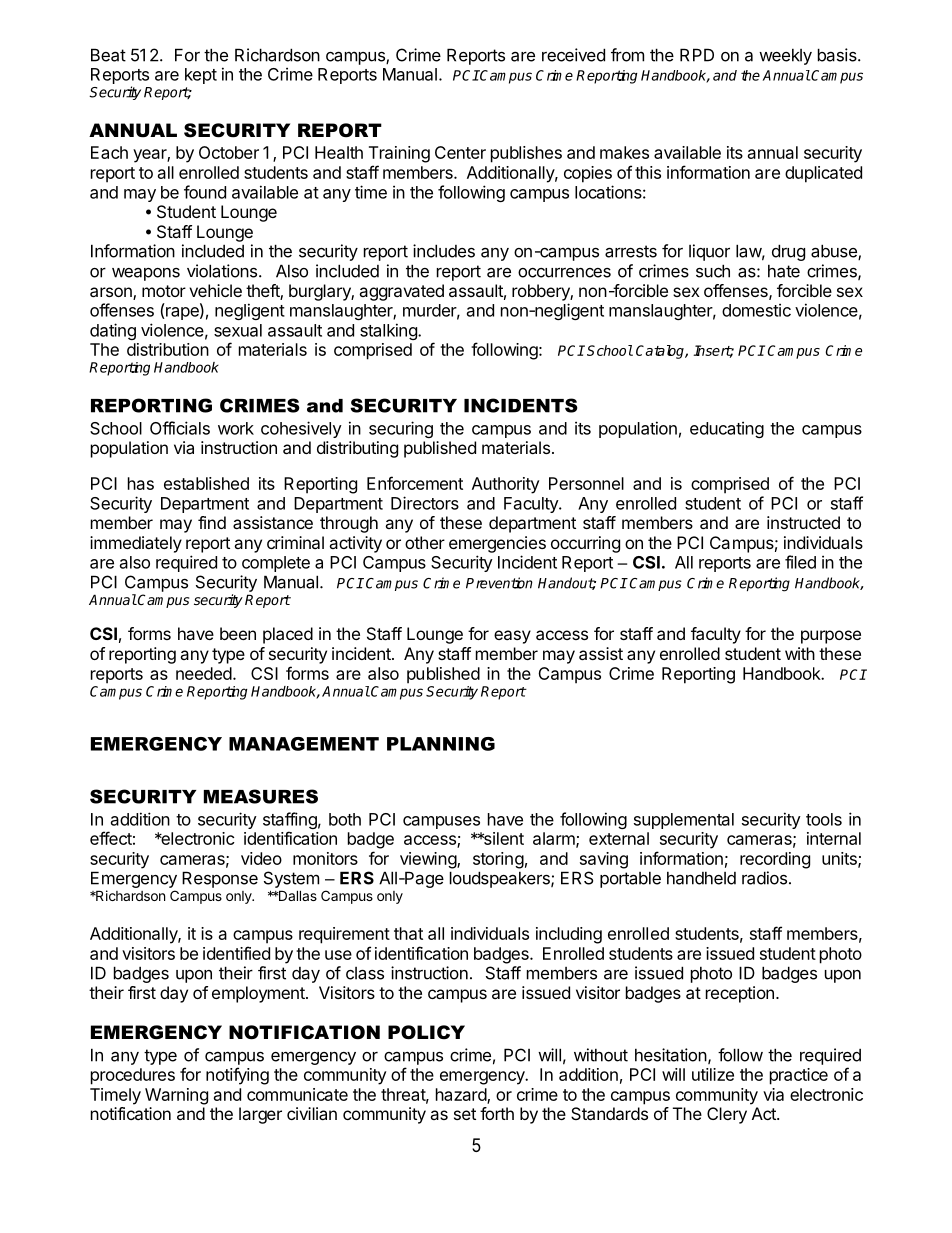  What do you see at coordinates (462, 1095) in the screenshot?
I see `hazard` at bounding box center [462, 1095].
